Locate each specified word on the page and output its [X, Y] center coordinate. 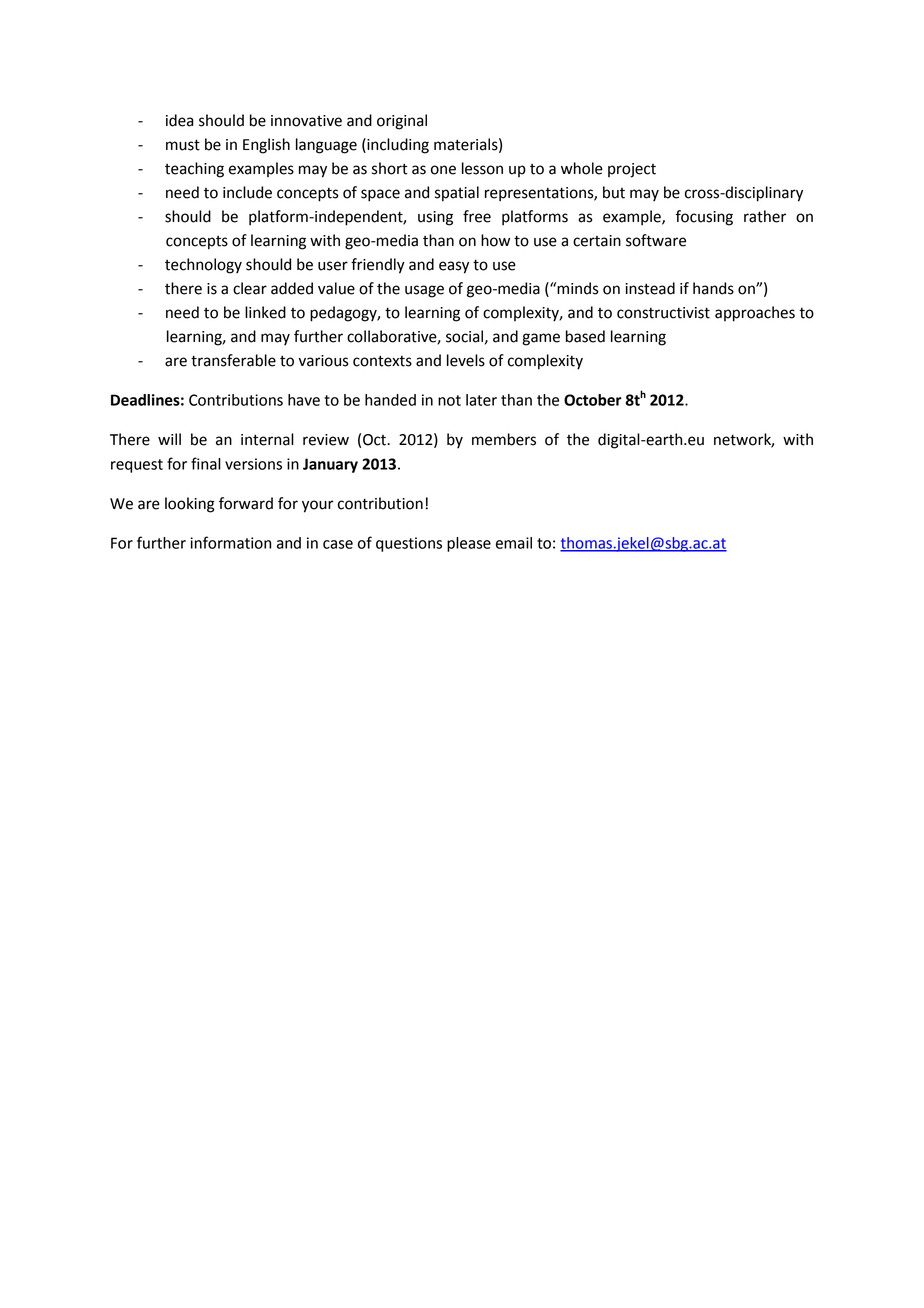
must [183, 145]
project [632, 170]
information [230, 542]
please [469, 544]
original [402, 122]
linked [265, 312]
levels [466, 360]
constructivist [663, 313]
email [514, 543]
